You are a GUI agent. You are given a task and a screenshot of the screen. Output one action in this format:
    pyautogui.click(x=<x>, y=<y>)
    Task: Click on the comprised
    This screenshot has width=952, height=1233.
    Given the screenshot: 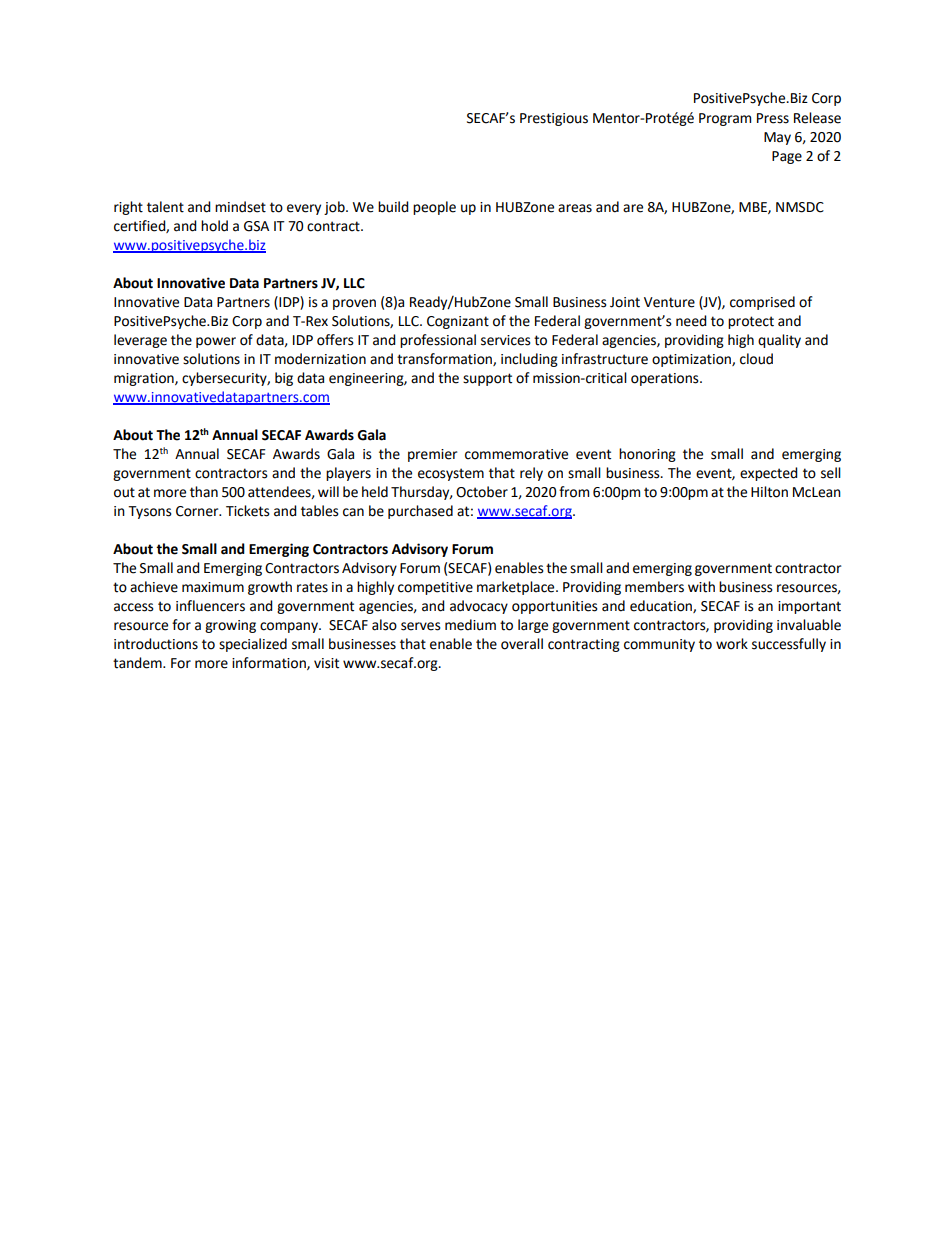 What is the action you would take?
    pyautogui.click(x=762, y=303)
